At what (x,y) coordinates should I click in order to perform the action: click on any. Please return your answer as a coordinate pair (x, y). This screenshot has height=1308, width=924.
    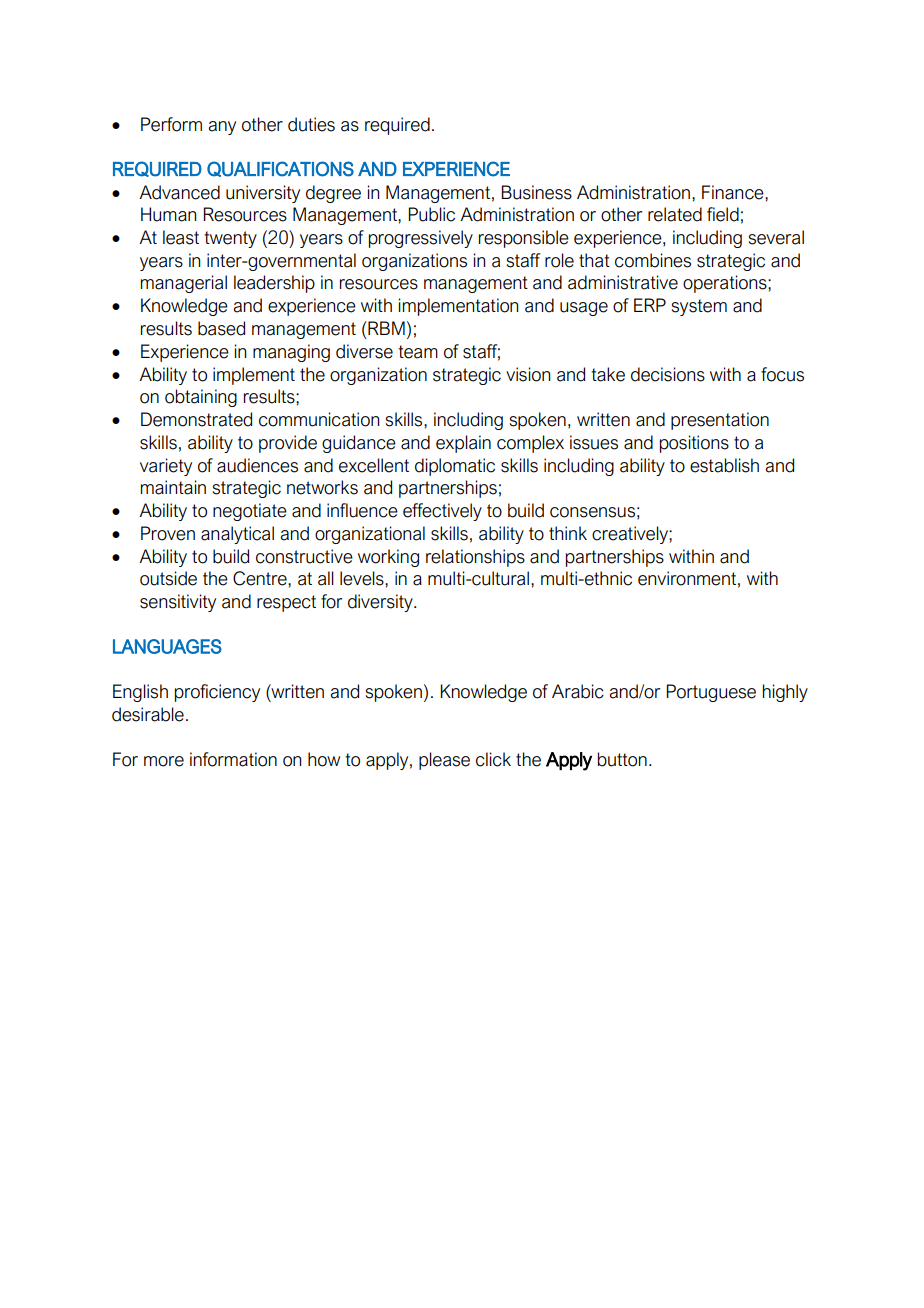
    Looking at the image, I should click on (222, 128).
